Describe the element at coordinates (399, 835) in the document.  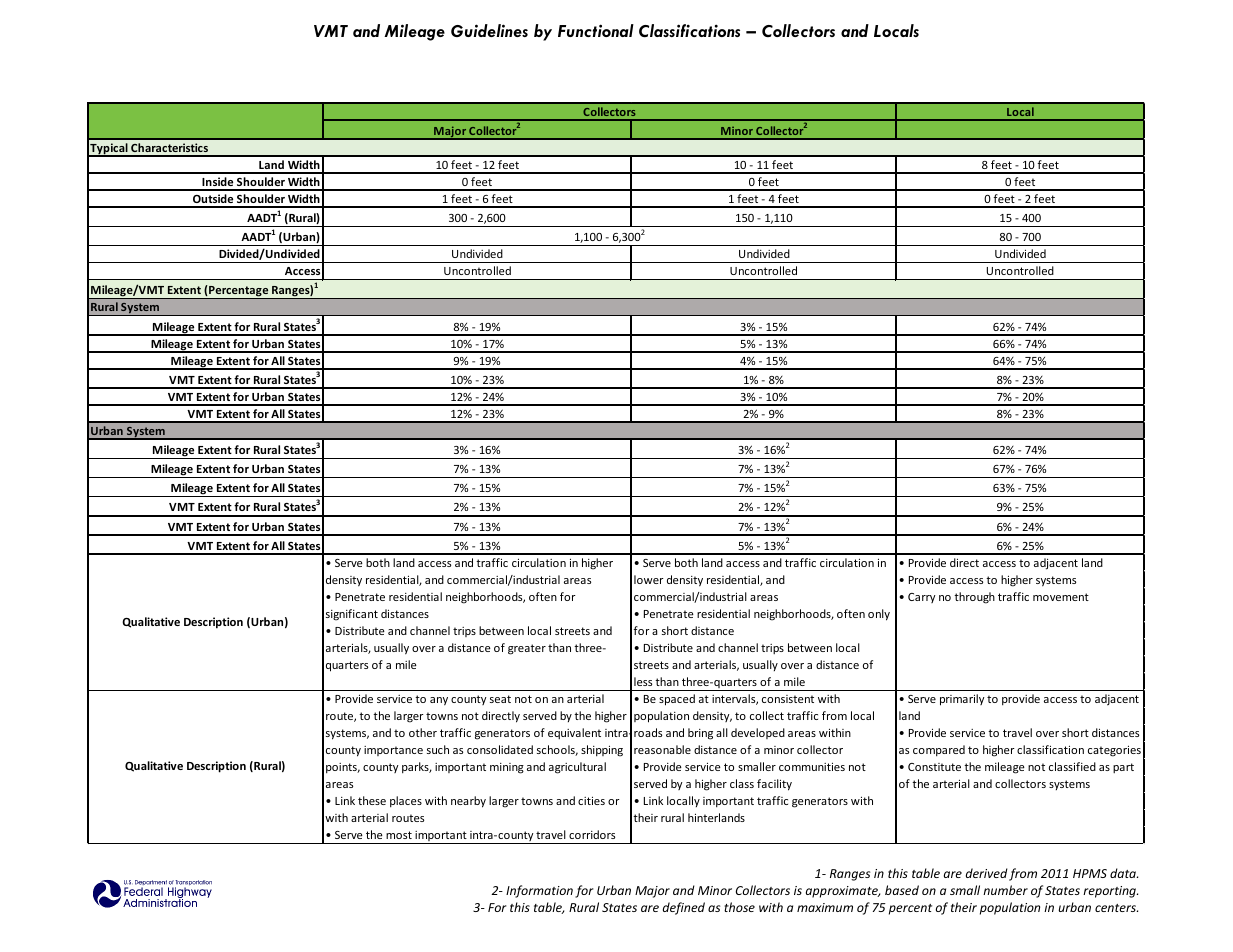
I see `most` at that location.
